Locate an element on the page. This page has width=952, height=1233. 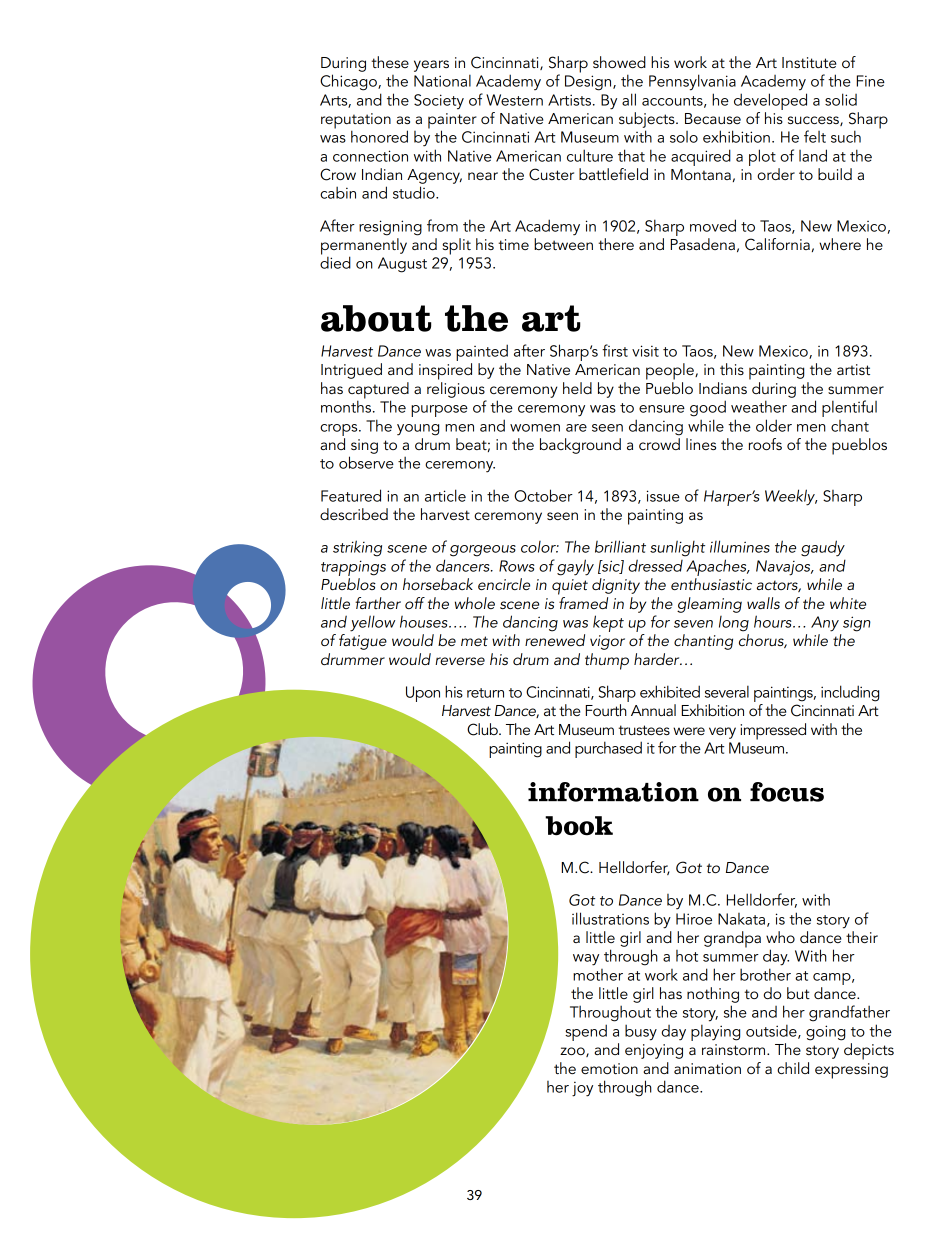
Institute is located at coordinates (809, 62).
